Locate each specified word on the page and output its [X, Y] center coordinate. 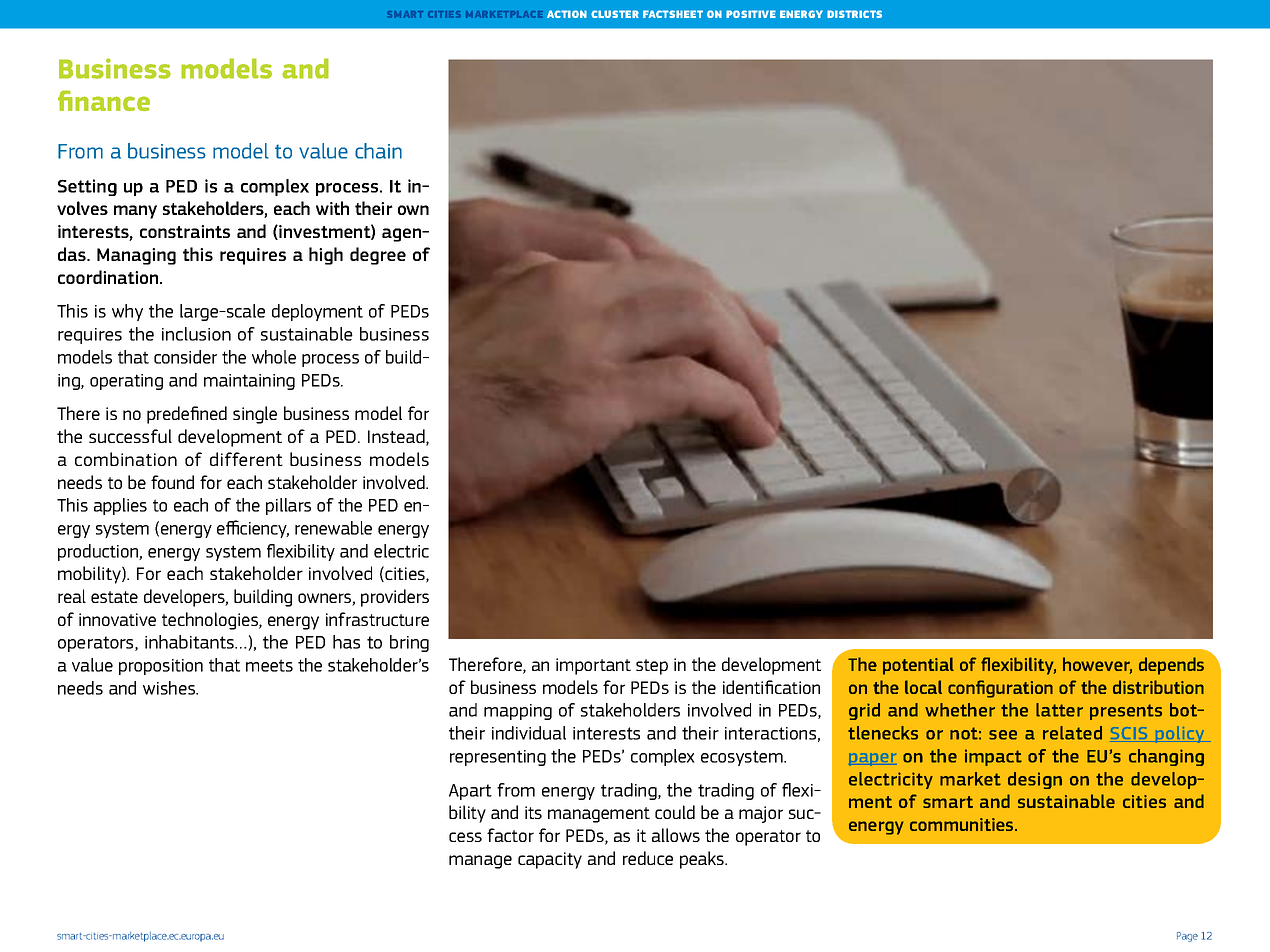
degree [378, 256]
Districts [854, 14]
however [1097, 665]
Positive [751, 14]
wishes [170, 688]
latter [1059, 710]
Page [1187, 937]
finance [104, 100]
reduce [648, 858]
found [172, 482]
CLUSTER [615, 14]
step [652, 667]
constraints [185, 231]
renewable [333, 528]
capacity [550, 860]
